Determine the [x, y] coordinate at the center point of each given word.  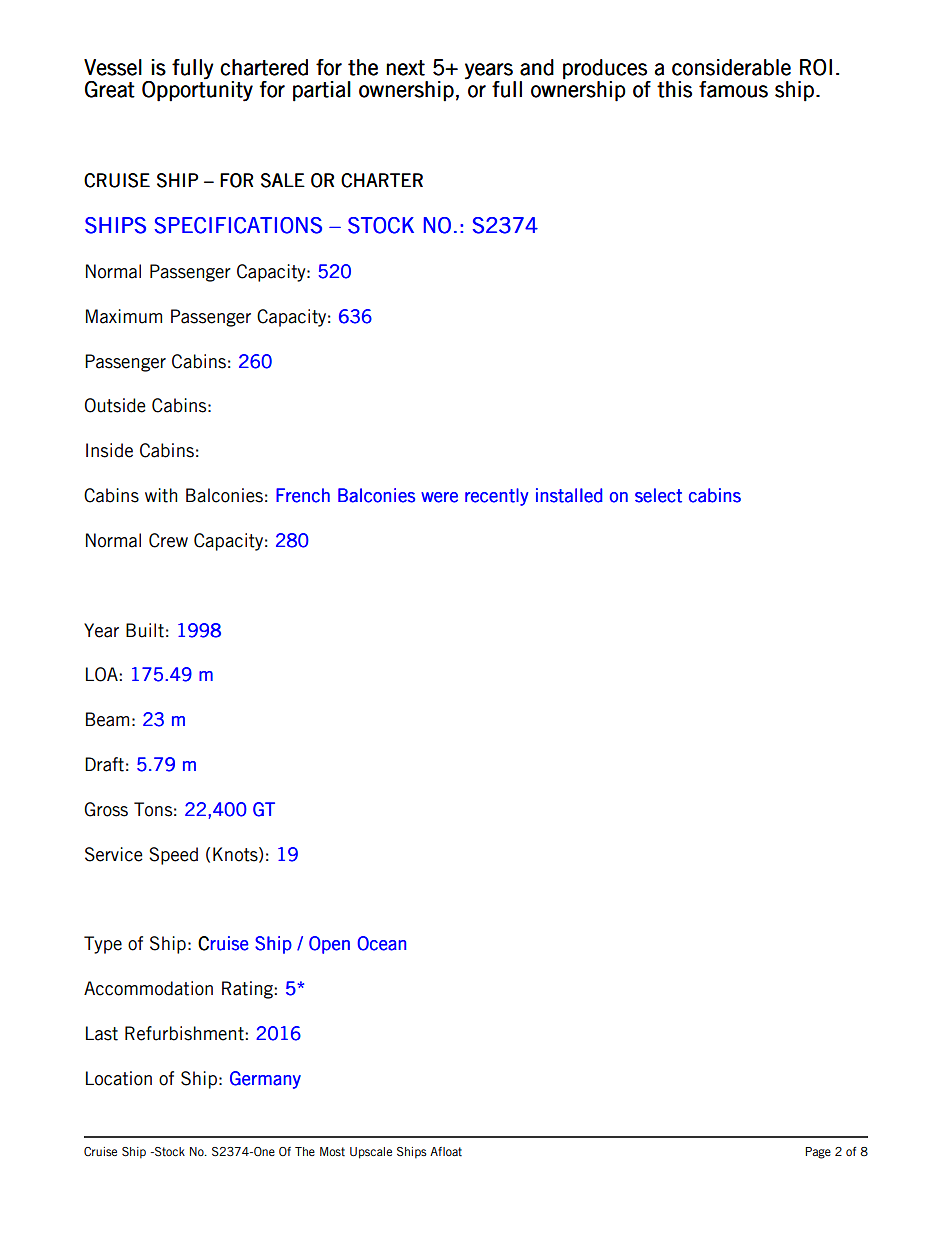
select [658, 495]
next [405, 68]
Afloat [446, 1152]
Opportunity [197, 91]
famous [733, 89]
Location [119, 1078]
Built [145, 630]
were [439, 497]
